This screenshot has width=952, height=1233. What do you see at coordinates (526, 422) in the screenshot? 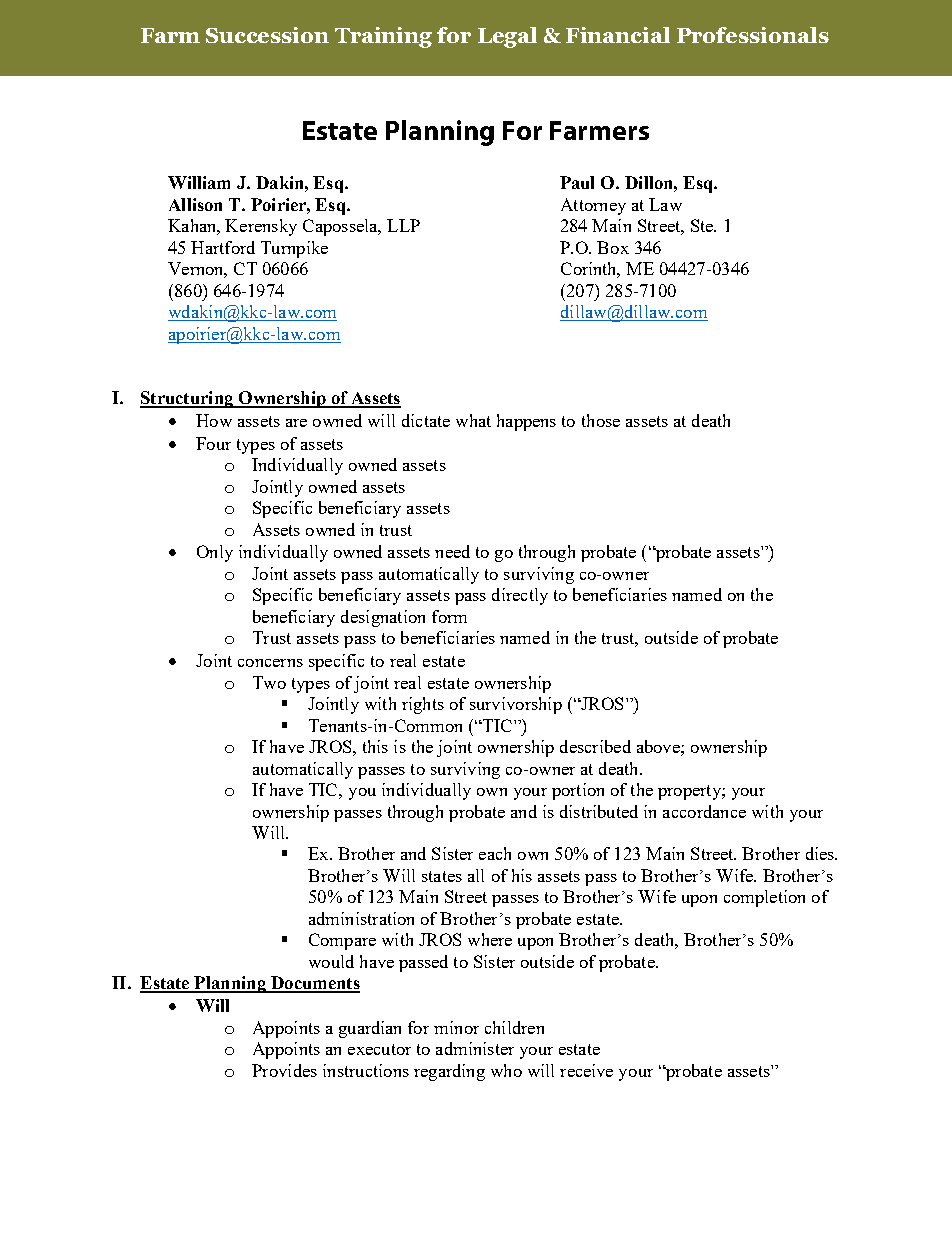
I see `happens` at bounding box center [526, 422].
